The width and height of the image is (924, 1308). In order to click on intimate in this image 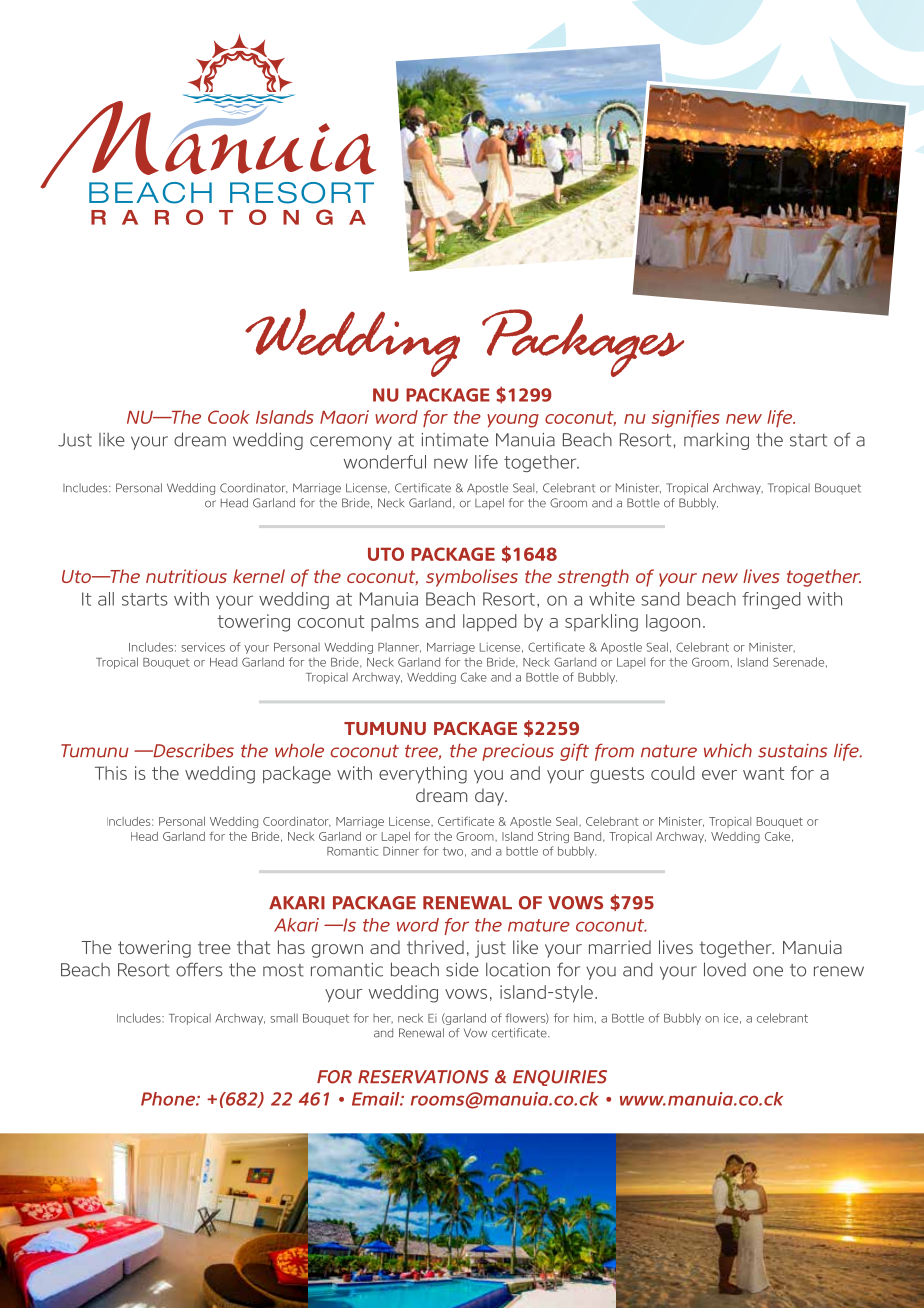, I will do `click(455, 440)`.
